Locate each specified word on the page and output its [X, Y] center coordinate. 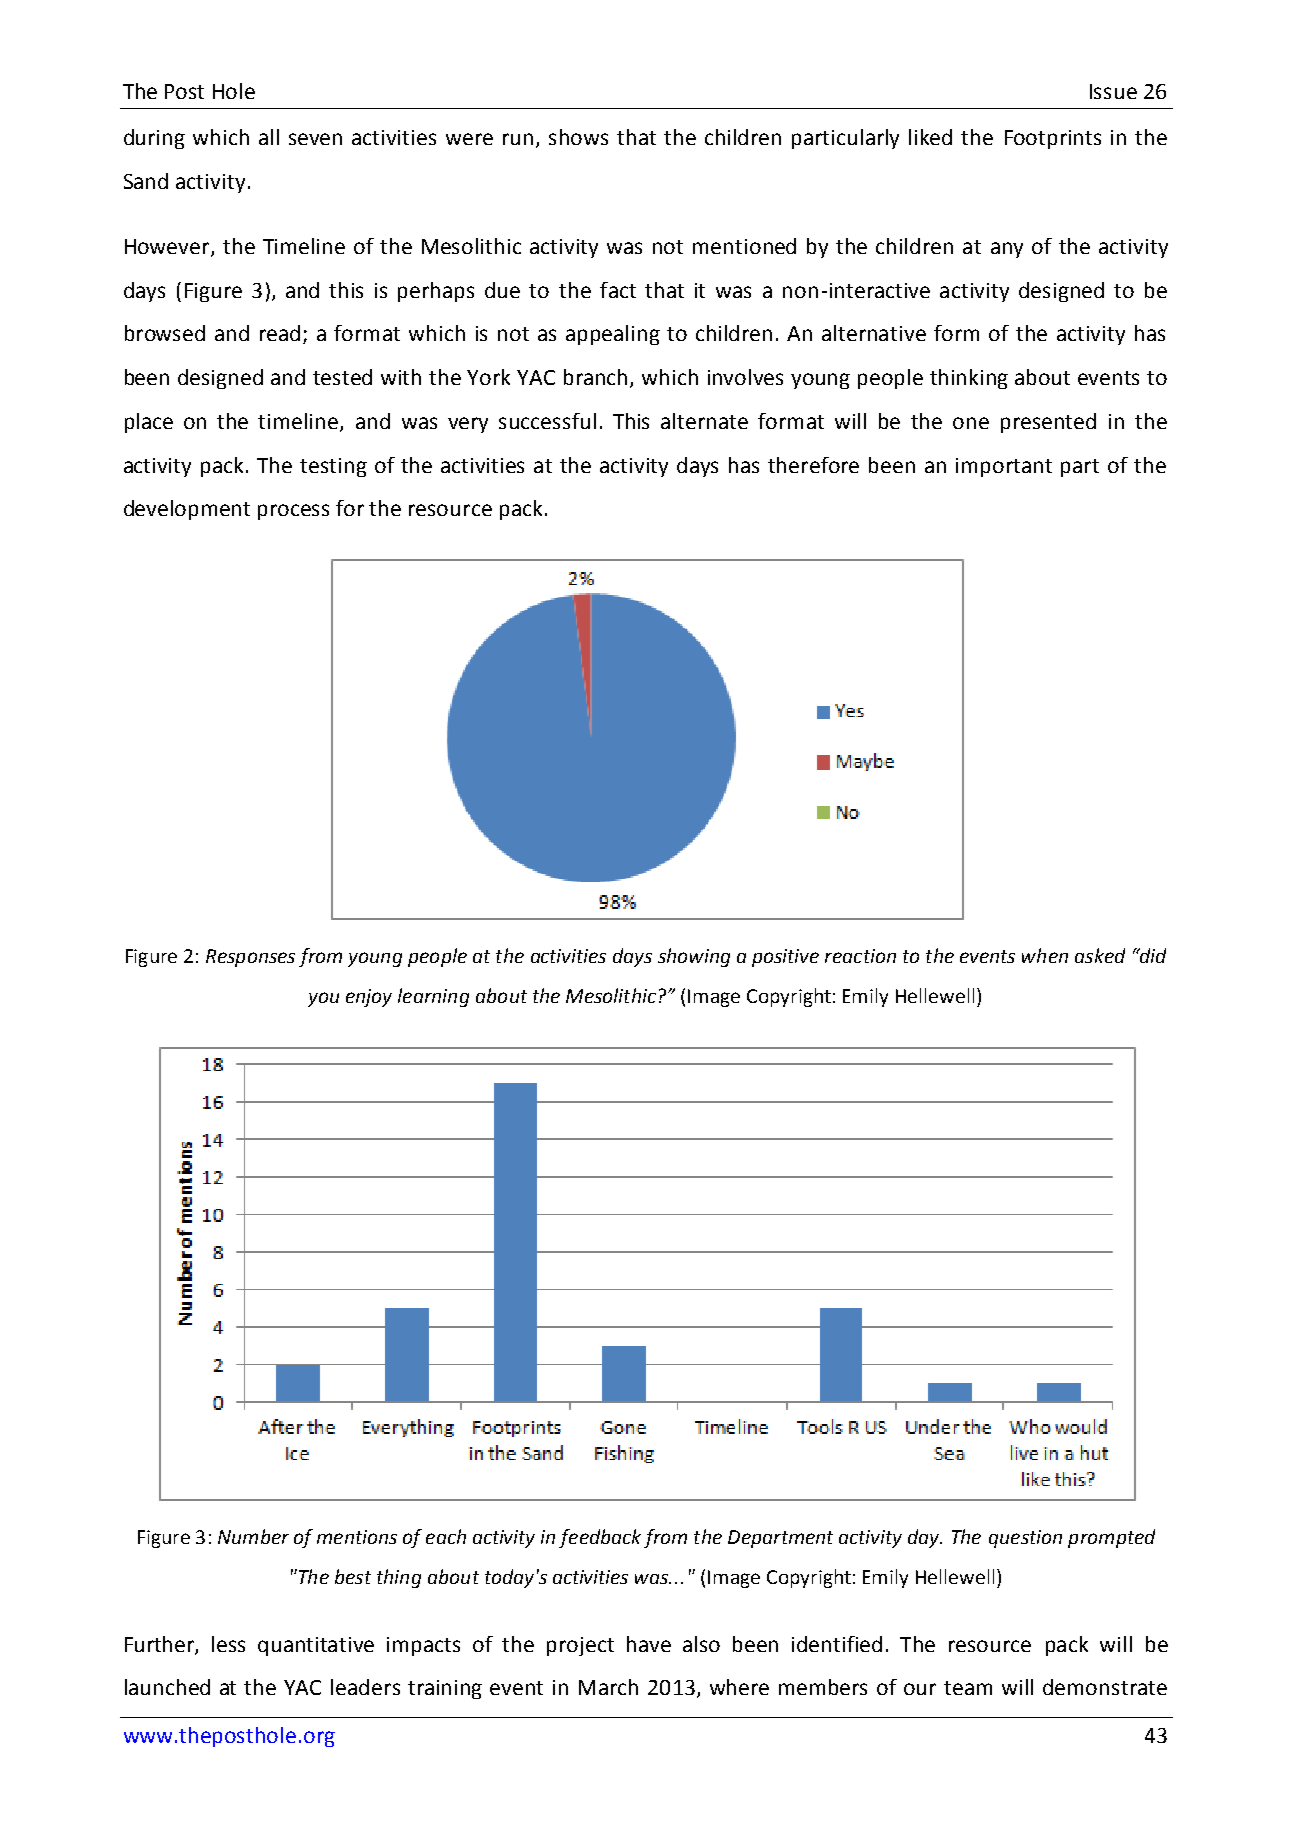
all [269, 137]
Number [253, 1536]
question [1025, 1539]
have [649, 1644]
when [1045, 955]
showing [694, 957]
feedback [600, 1538]
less [228, 1644]
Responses [250, 958]
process [293, 512]
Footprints [1053, 139]
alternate [704, 421]
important [1004, 467]
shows [578, 137]
